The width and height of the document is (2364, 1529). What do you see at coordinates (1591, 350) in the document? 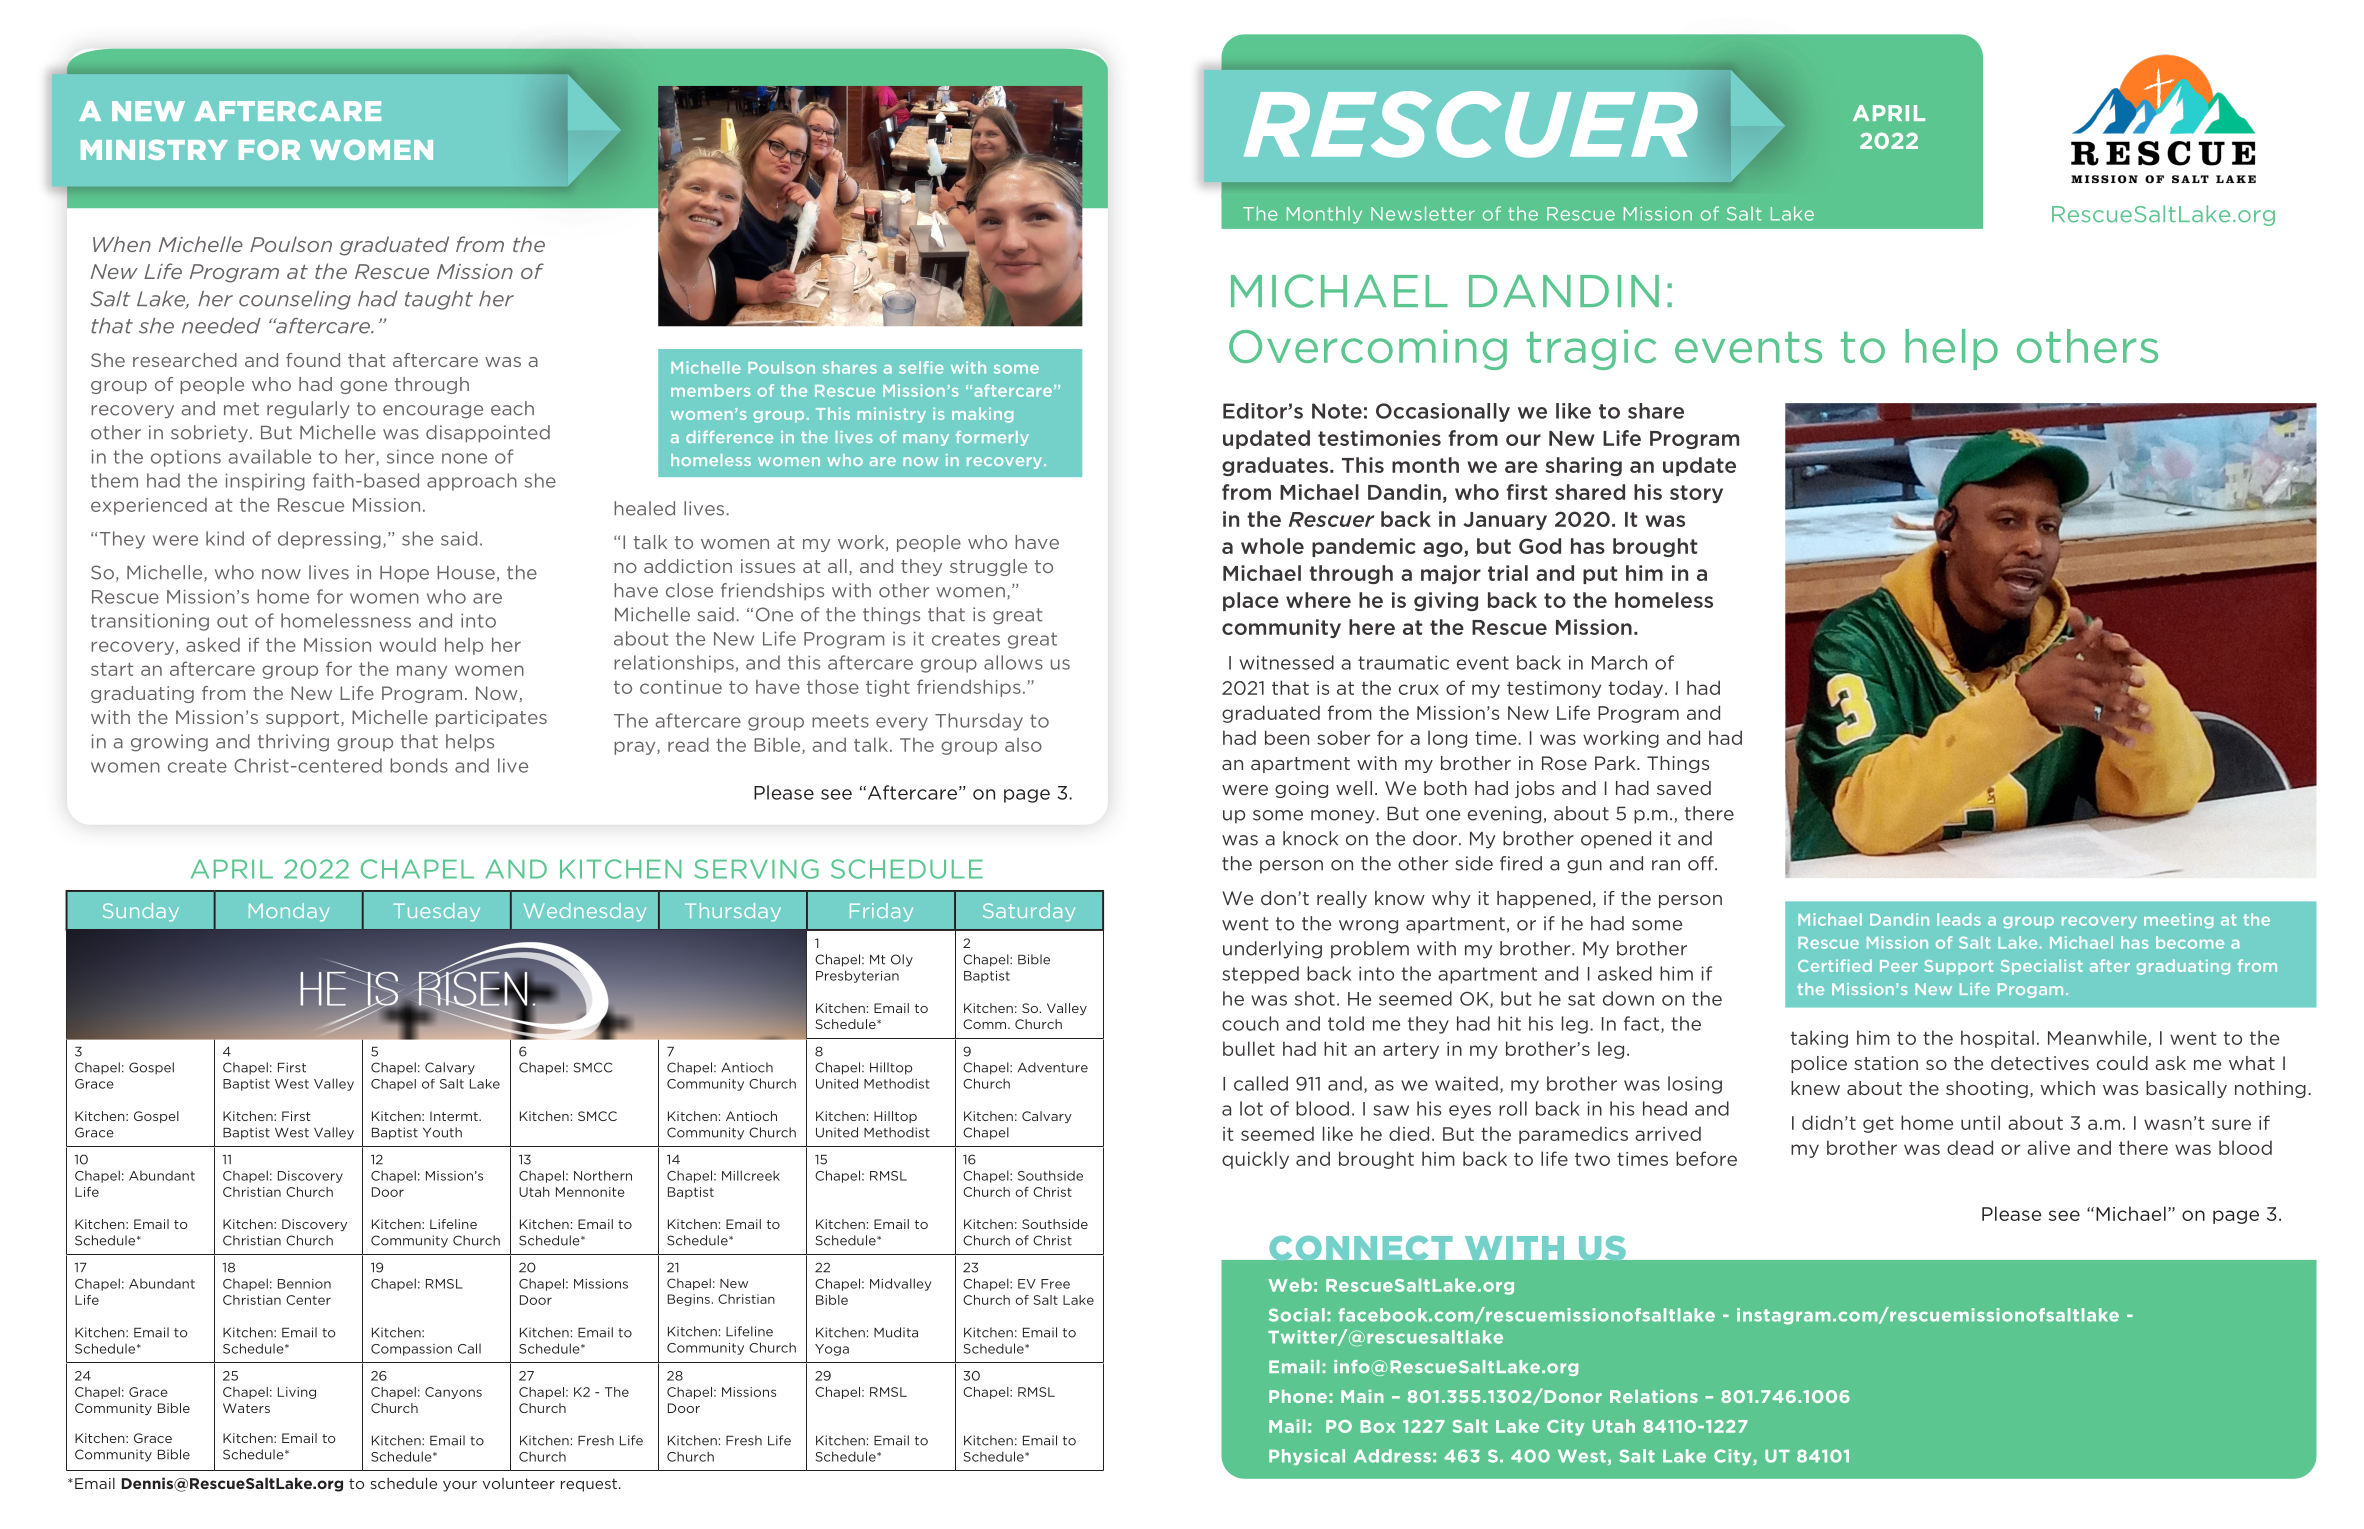
I see `tragic` at bounding box center [1591, 350].
